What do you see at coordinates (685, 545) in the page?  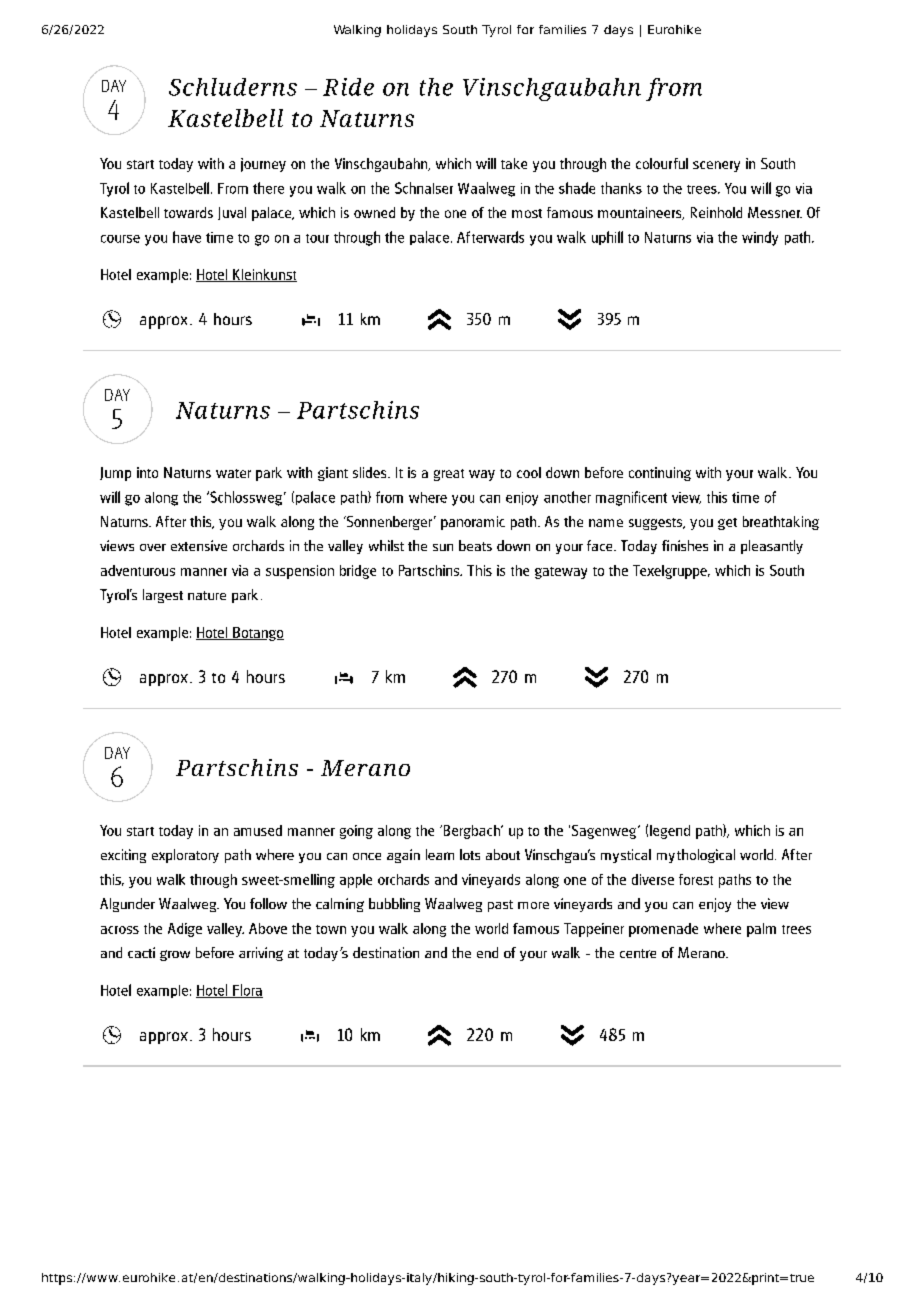 I see `finishes` at bounding box center [685, 545].
